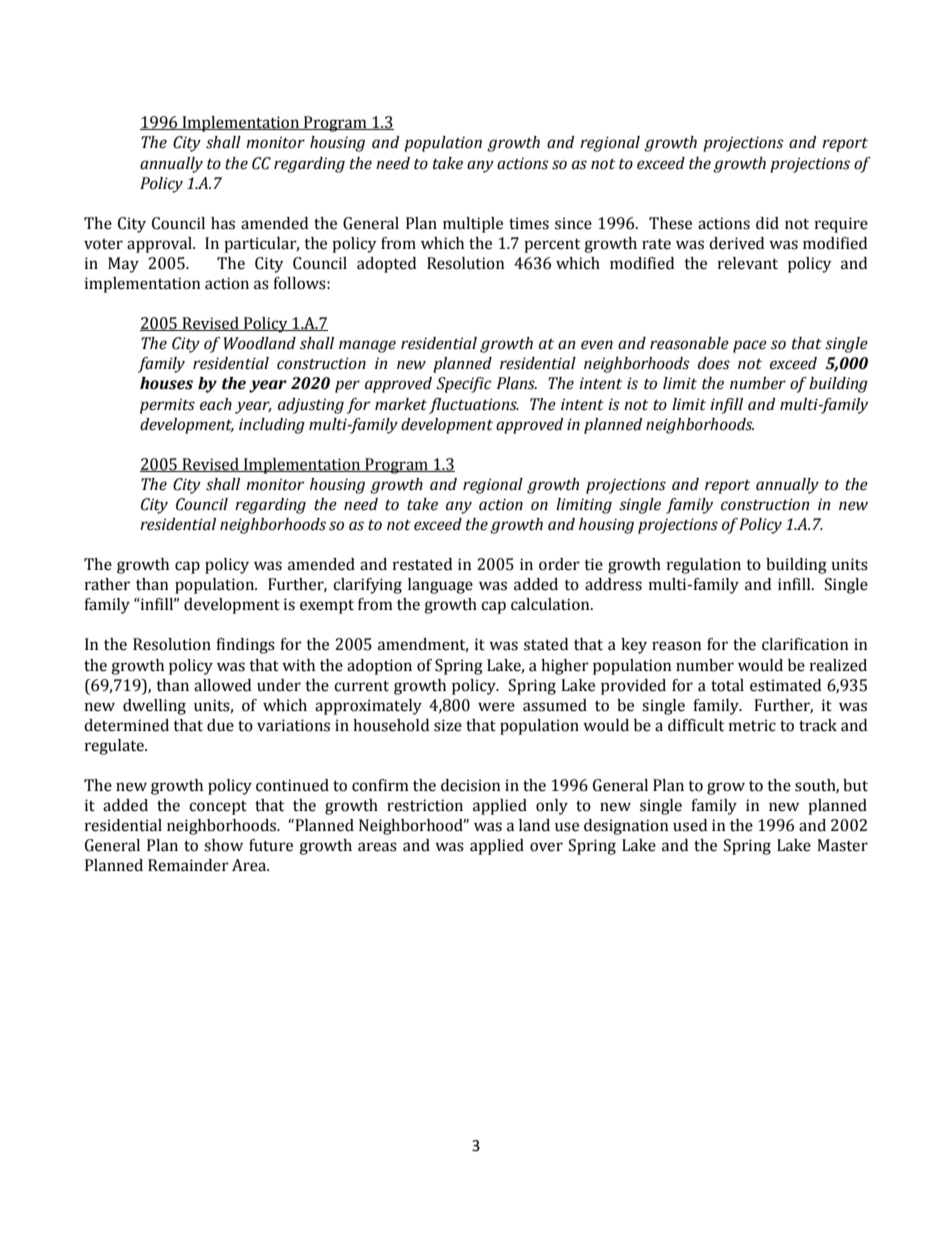 The height and width of the screenshot is (1233, 952). I want to click on show, so click(223, 845).
